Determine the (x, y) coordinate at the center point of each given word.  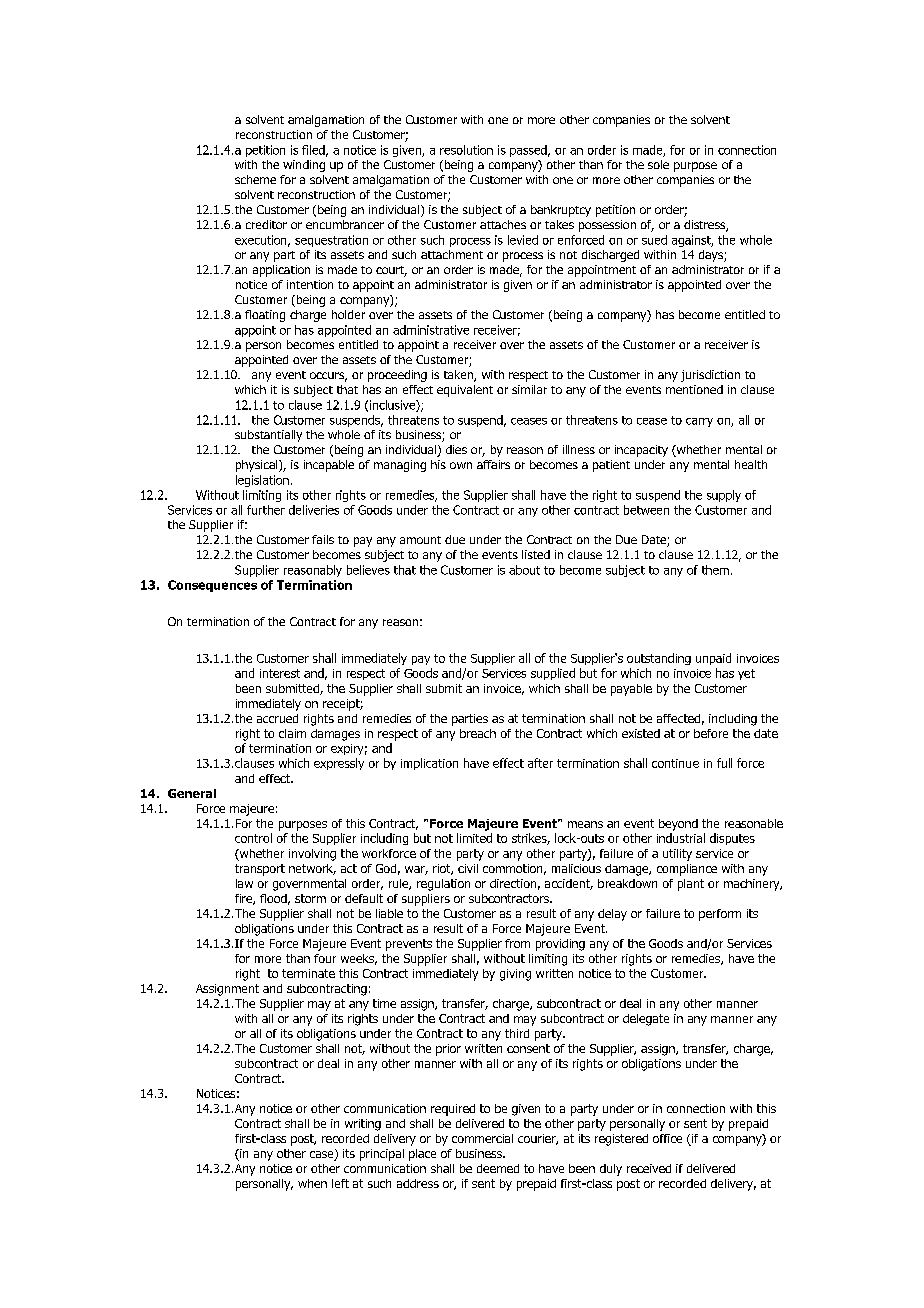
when (312, 1183)
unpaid (713, 659)
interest (280, 673)
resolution (466, 150)
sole (658, 164)
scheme (255, 179)
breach (478, 733)
